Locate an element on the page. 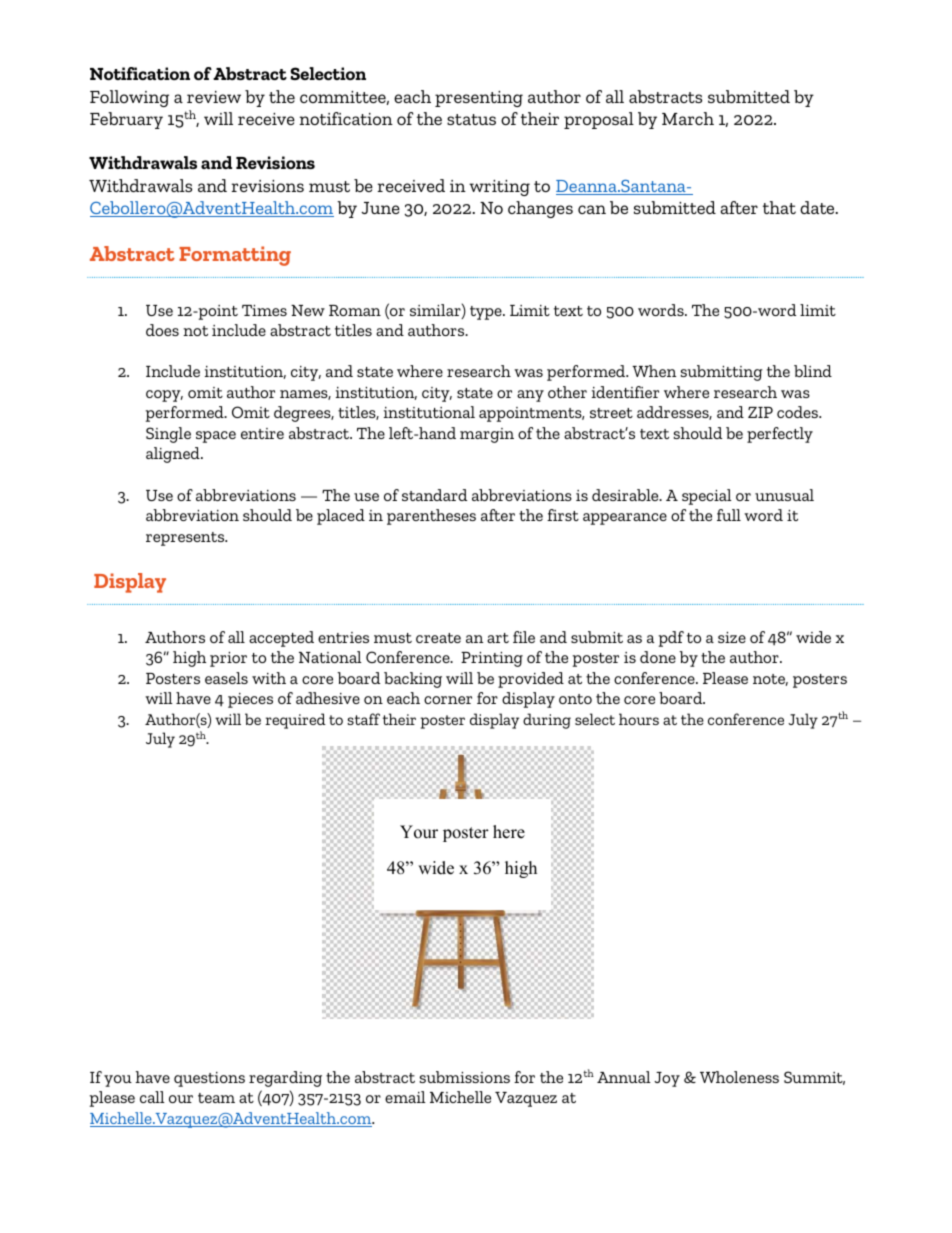 This page has height=1233, width=952. Wholeness is located at coordinates (739, 1077).
